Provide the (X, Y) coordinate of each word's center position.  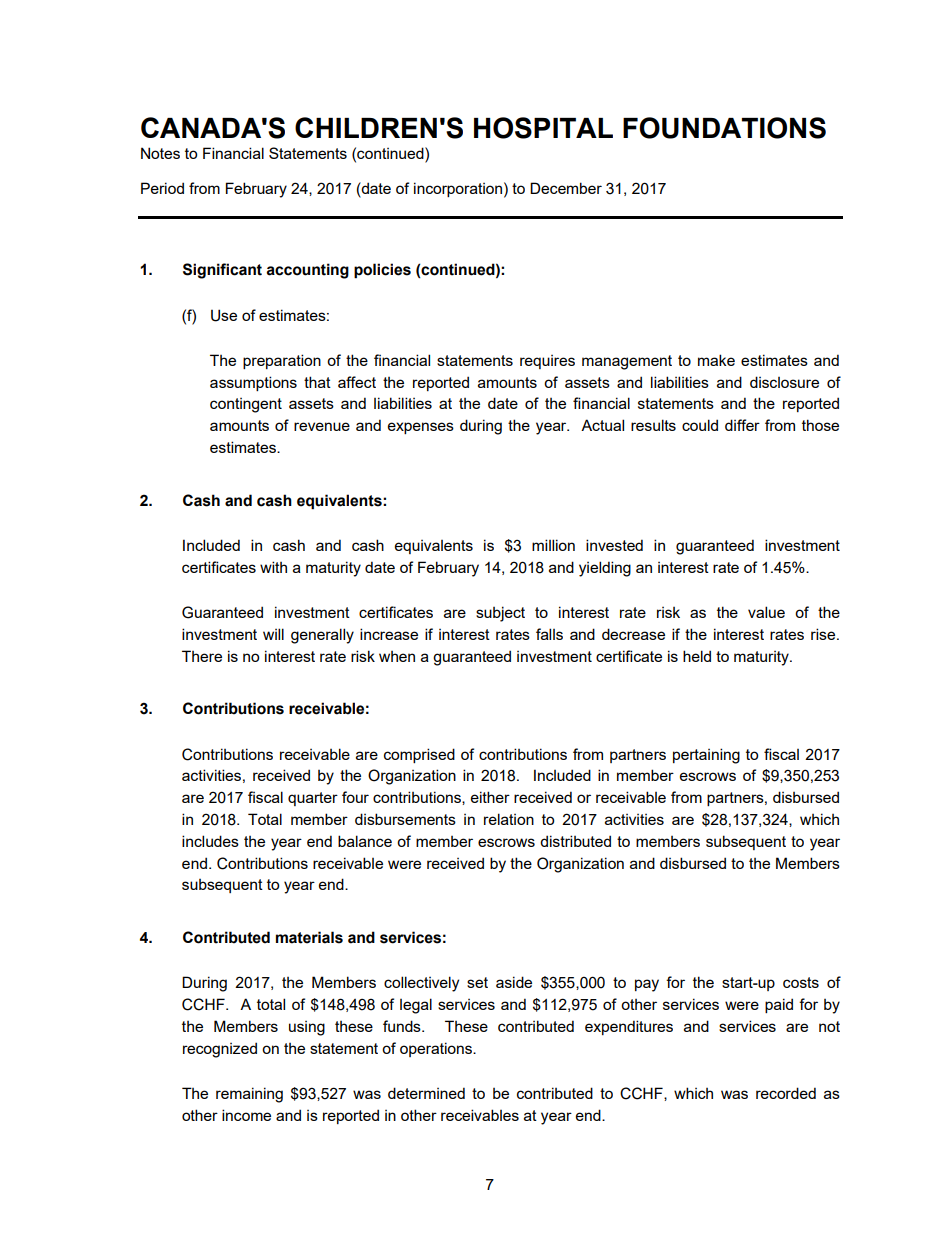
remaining (249, 1095)
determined (426, 1093)
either (490, 797)
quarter (313, 799)
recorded (786, 1093)
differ (742, 425)
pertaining (706, 756)
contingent (246, 405)
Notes (160, 153)
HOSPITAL (543, 128)
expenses (421, 428)
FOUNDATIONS (724, 128)
